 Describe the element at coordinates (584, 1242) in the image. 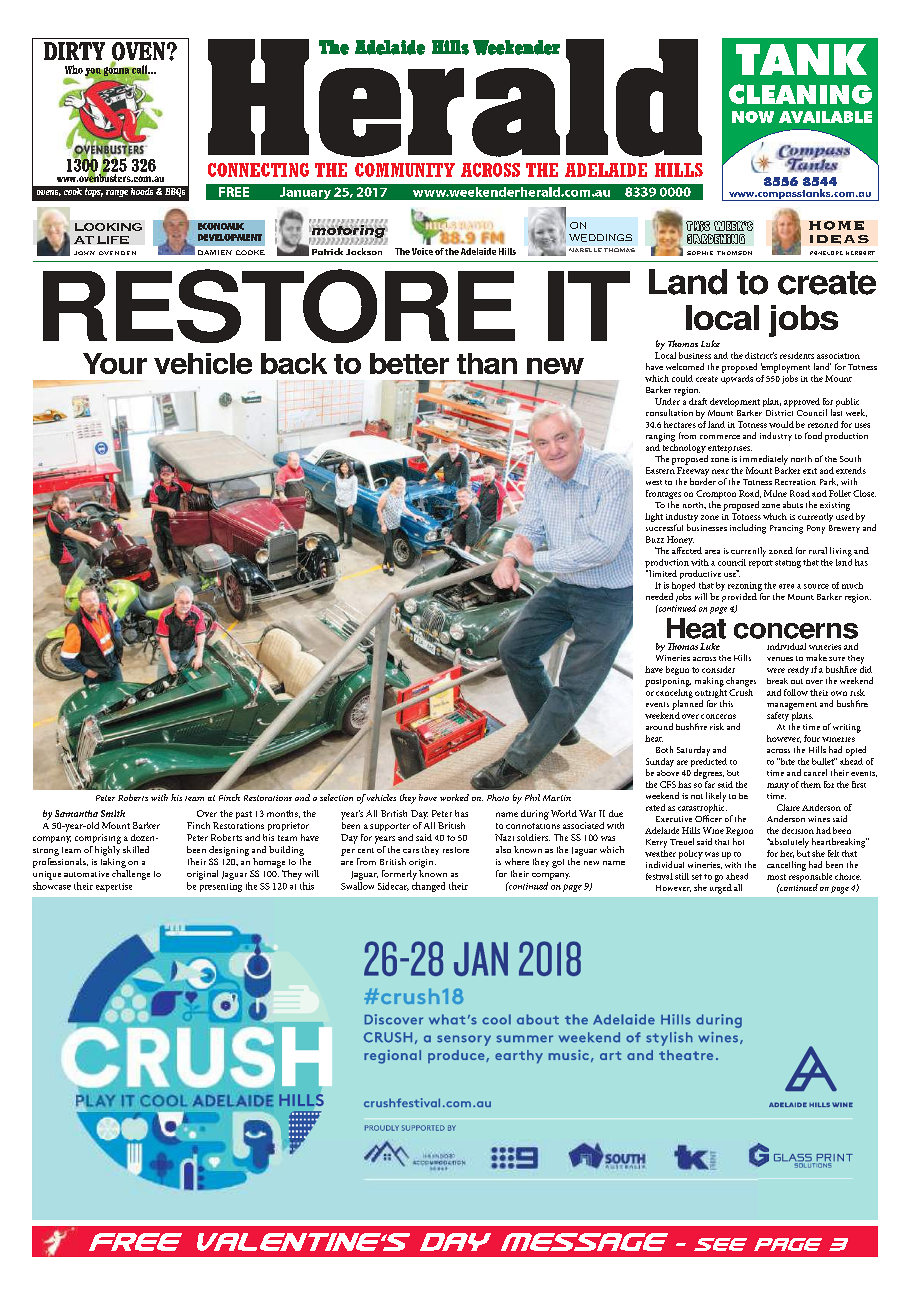

I see `MESSAGE` at that location.
